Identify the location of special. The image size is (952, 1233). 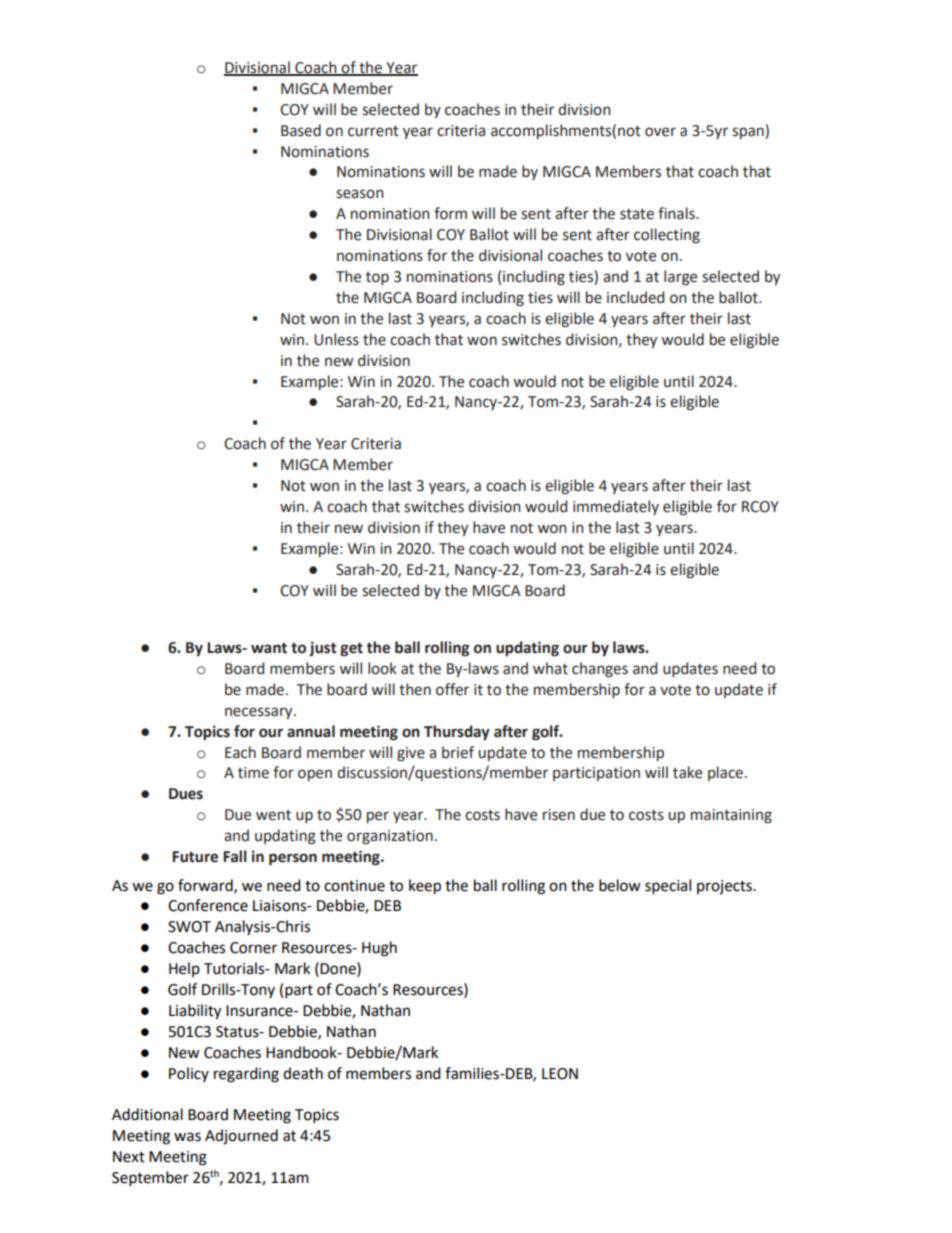
(668, 887).
